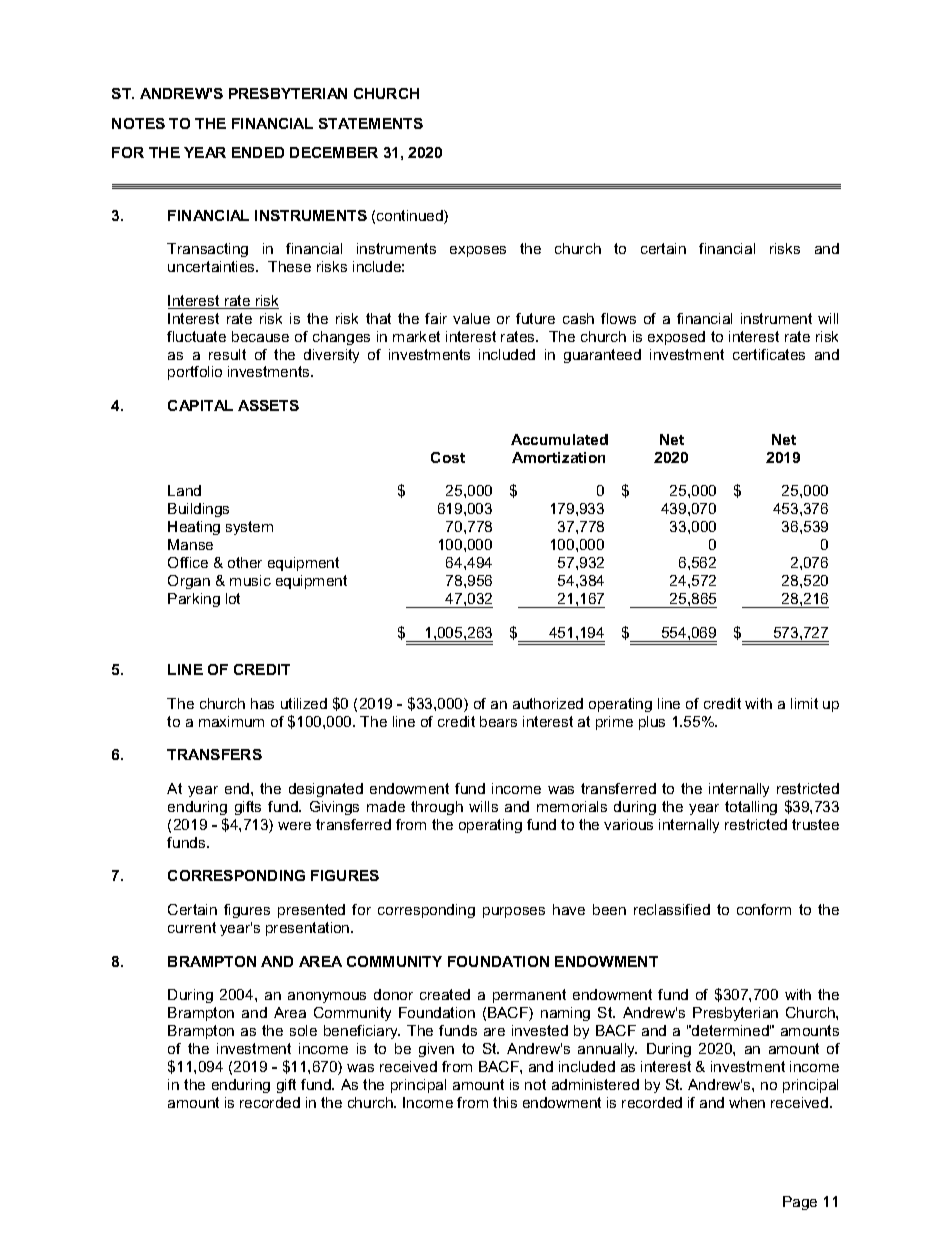  What do you see at coordinates (258, 152) in the image?
I see `ENDED` at bounding box center [258, 152].
